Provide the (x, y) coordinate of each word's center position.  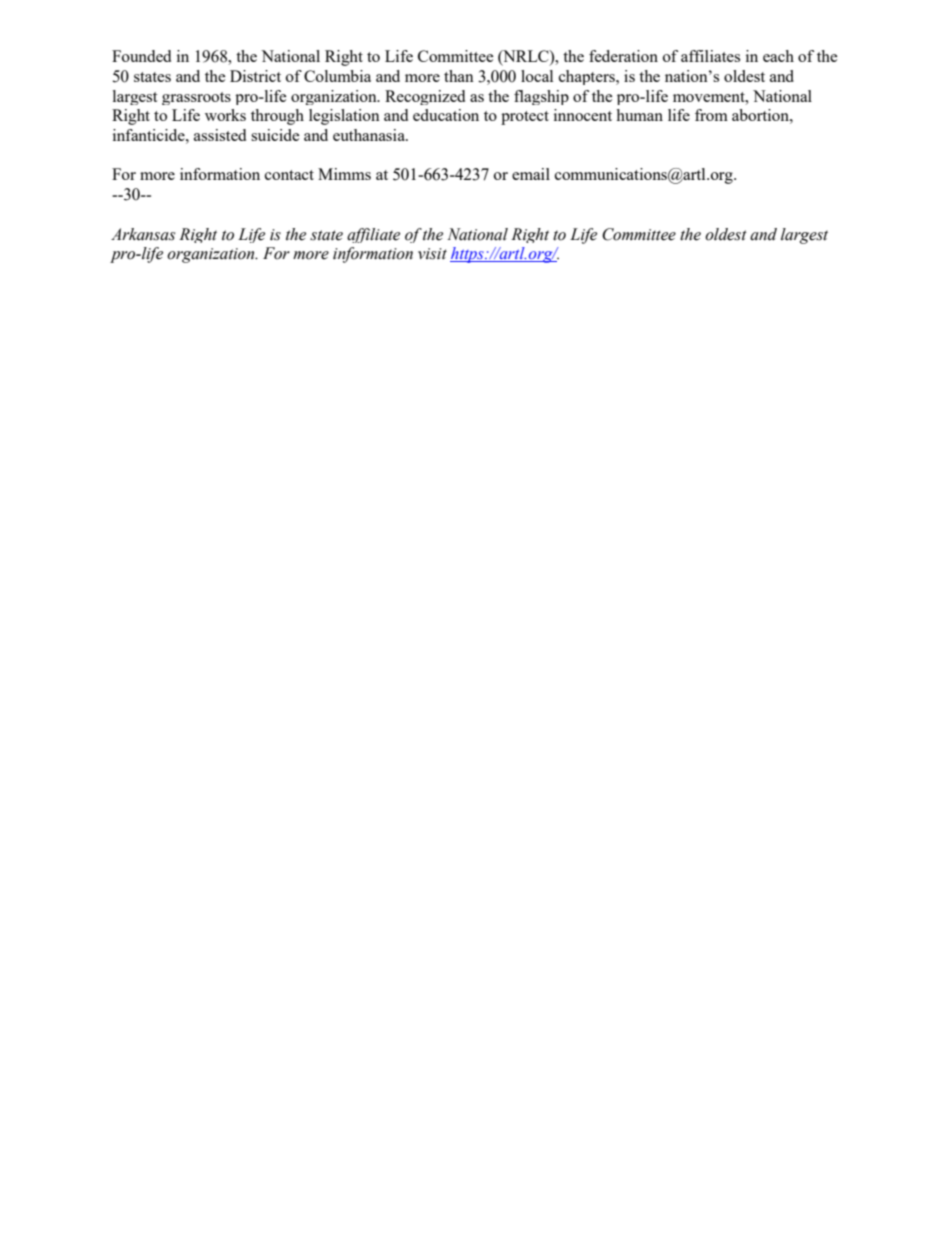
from (711, 115)
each (778, 56)
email (531, 174)
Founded (141, 56)
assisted (220, 135)
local (537, 76)
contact (289, 175)
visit (432, 254)
